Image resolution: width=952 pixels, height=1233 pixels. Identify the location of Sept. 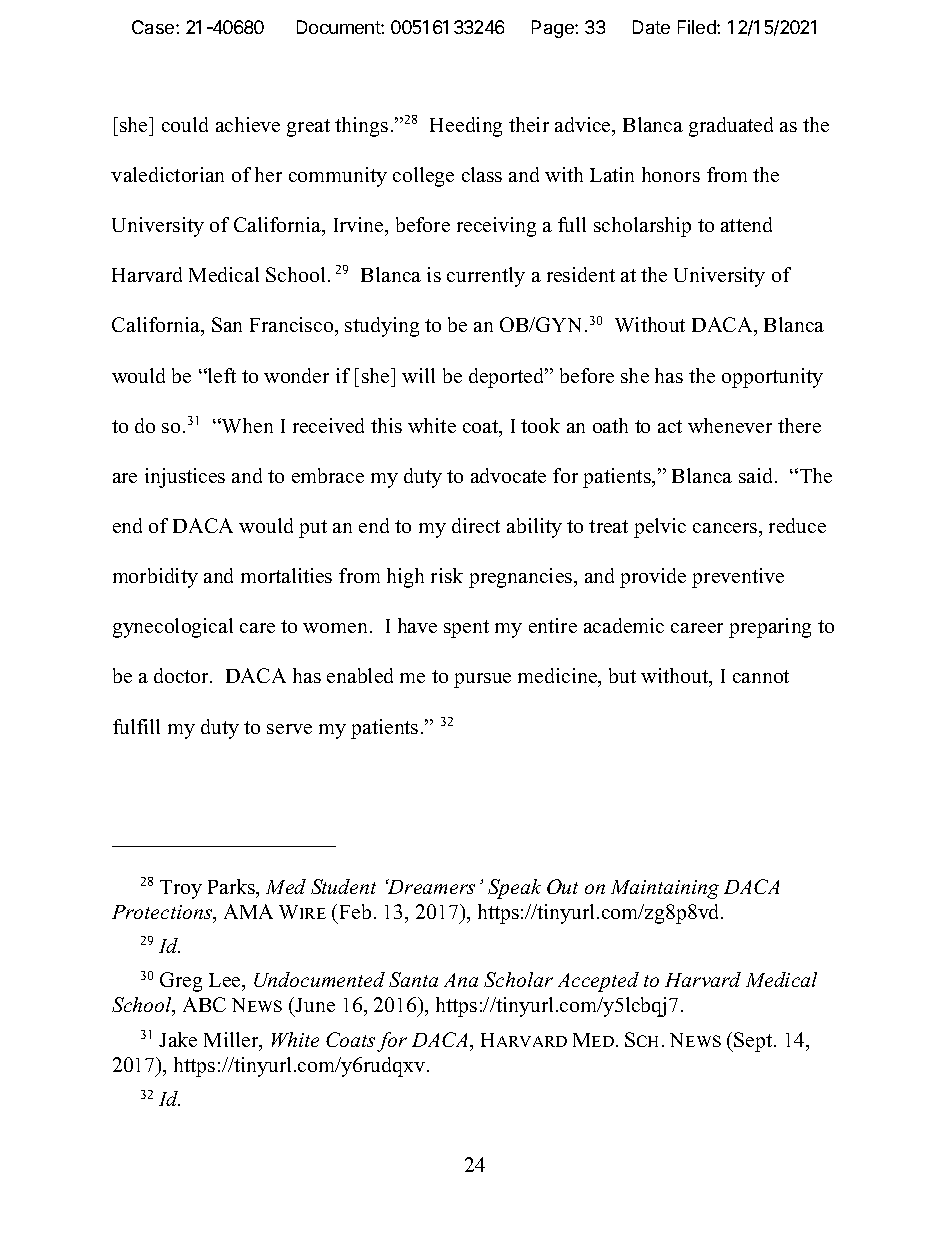
(754, 1042).
